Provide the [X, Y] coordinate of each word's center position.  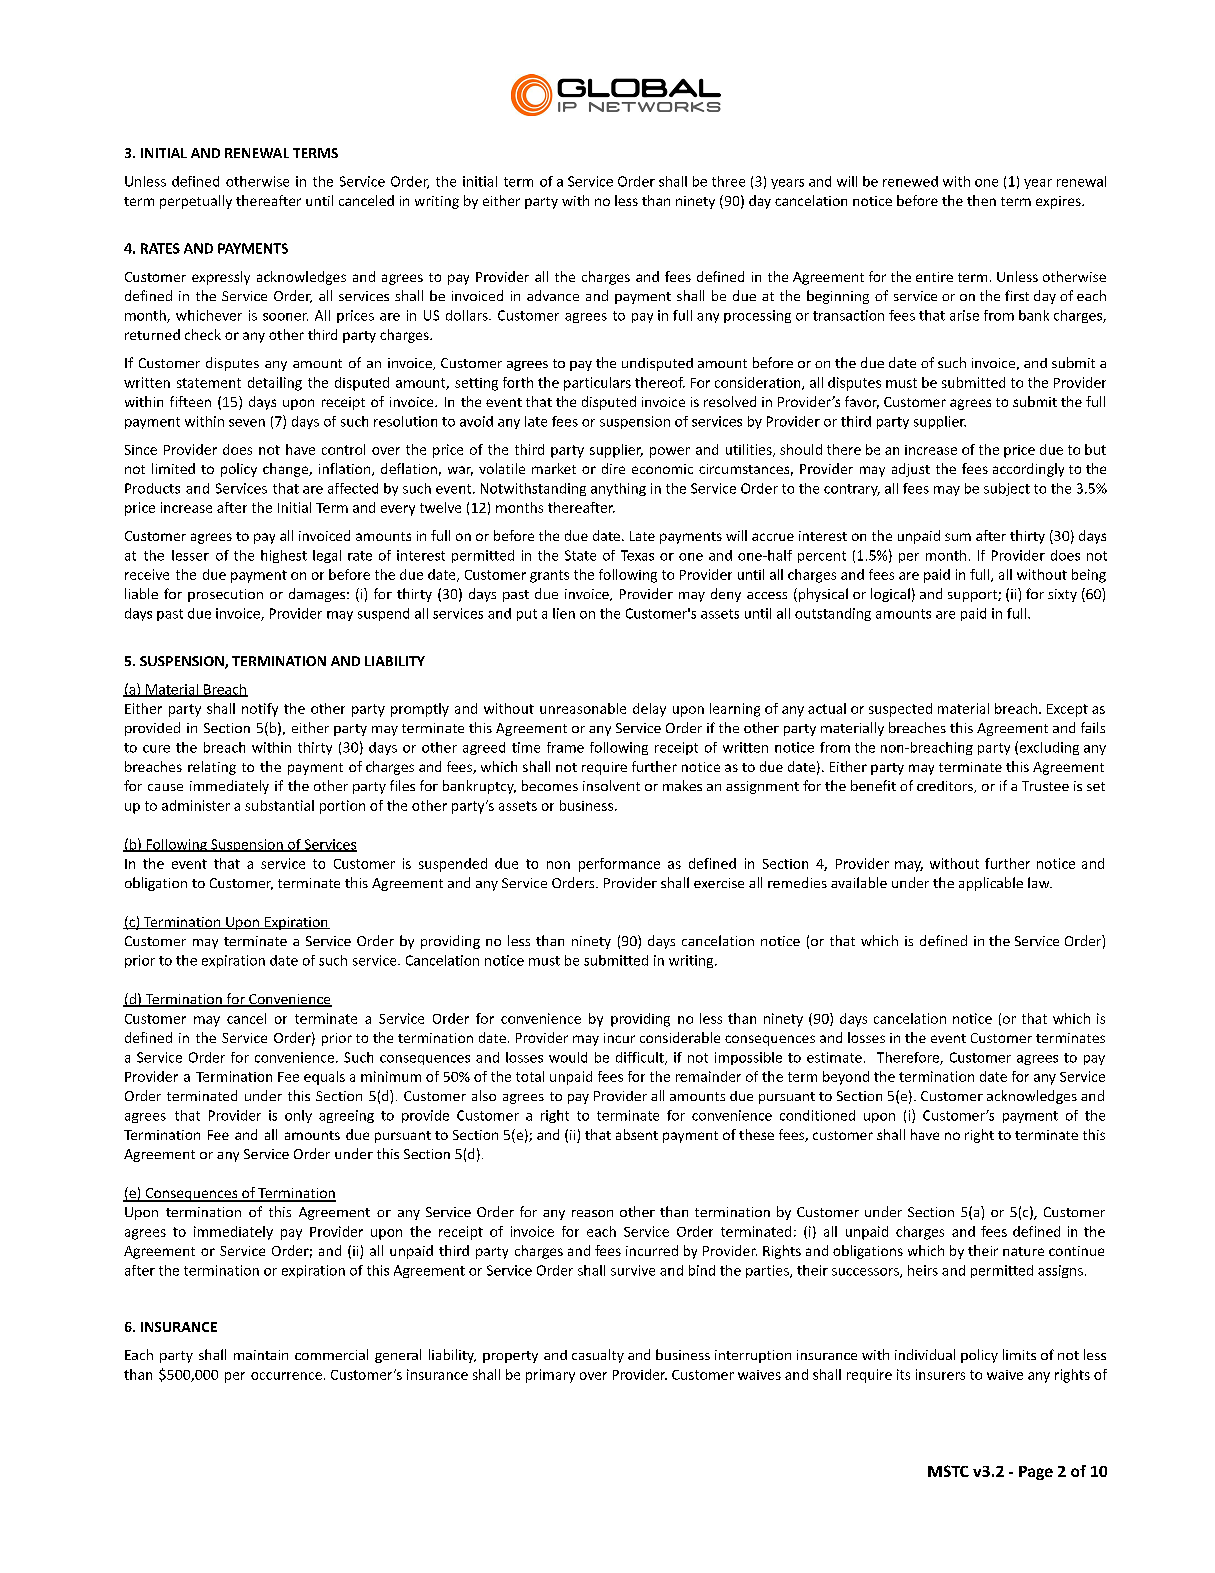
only [298, 1116]
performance [619, 865]
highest [284, 556]
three [728, 181]
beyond [846, 1078]
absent [637, 1134]
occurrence [286, 1376]
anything [618, 489]
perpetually [196, 202]
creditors [946, 787]
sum [958, 537]
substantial [279, 805]
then [981, 200]
